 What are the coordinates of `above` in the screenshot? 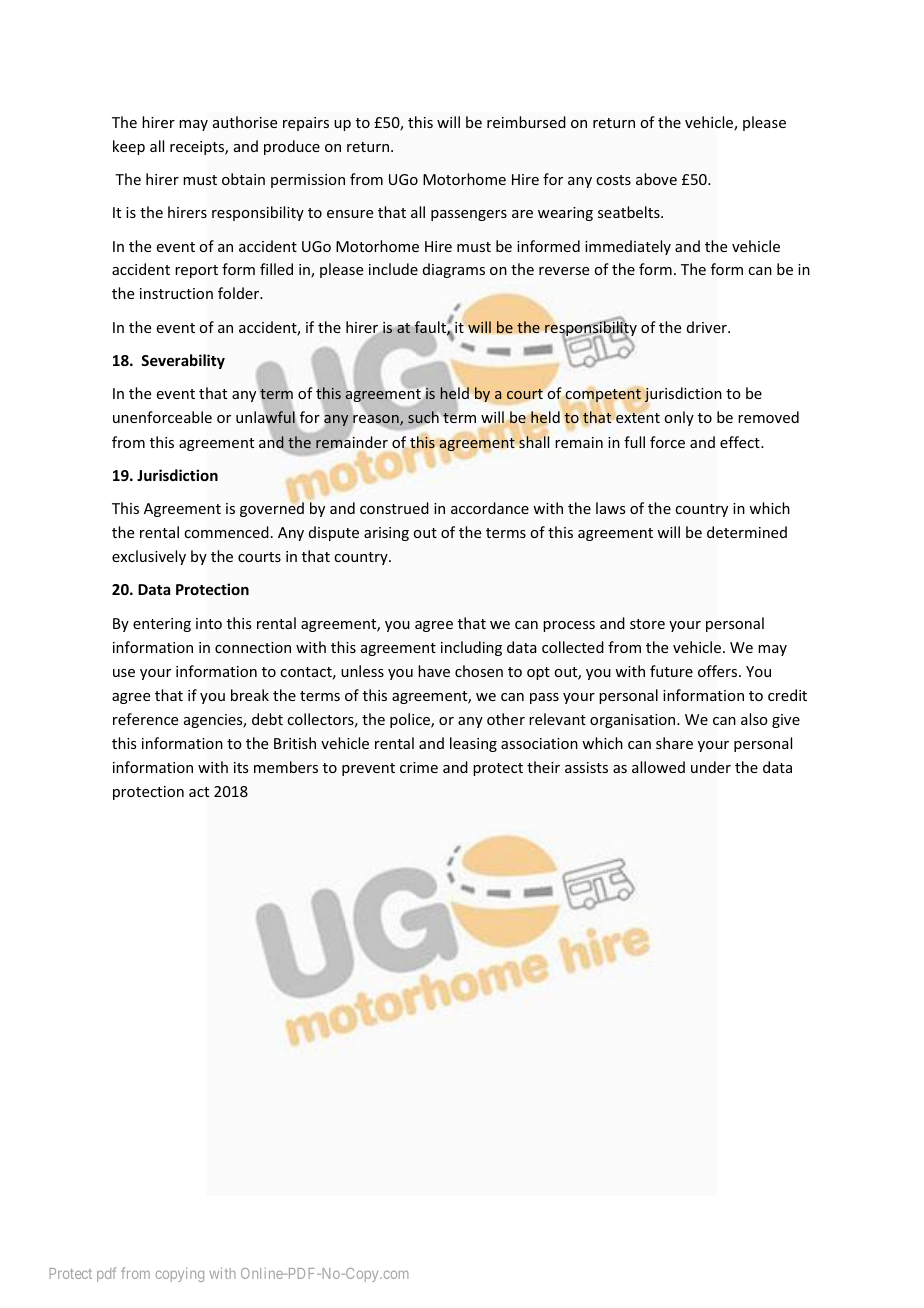 It's located at (656, 179).
